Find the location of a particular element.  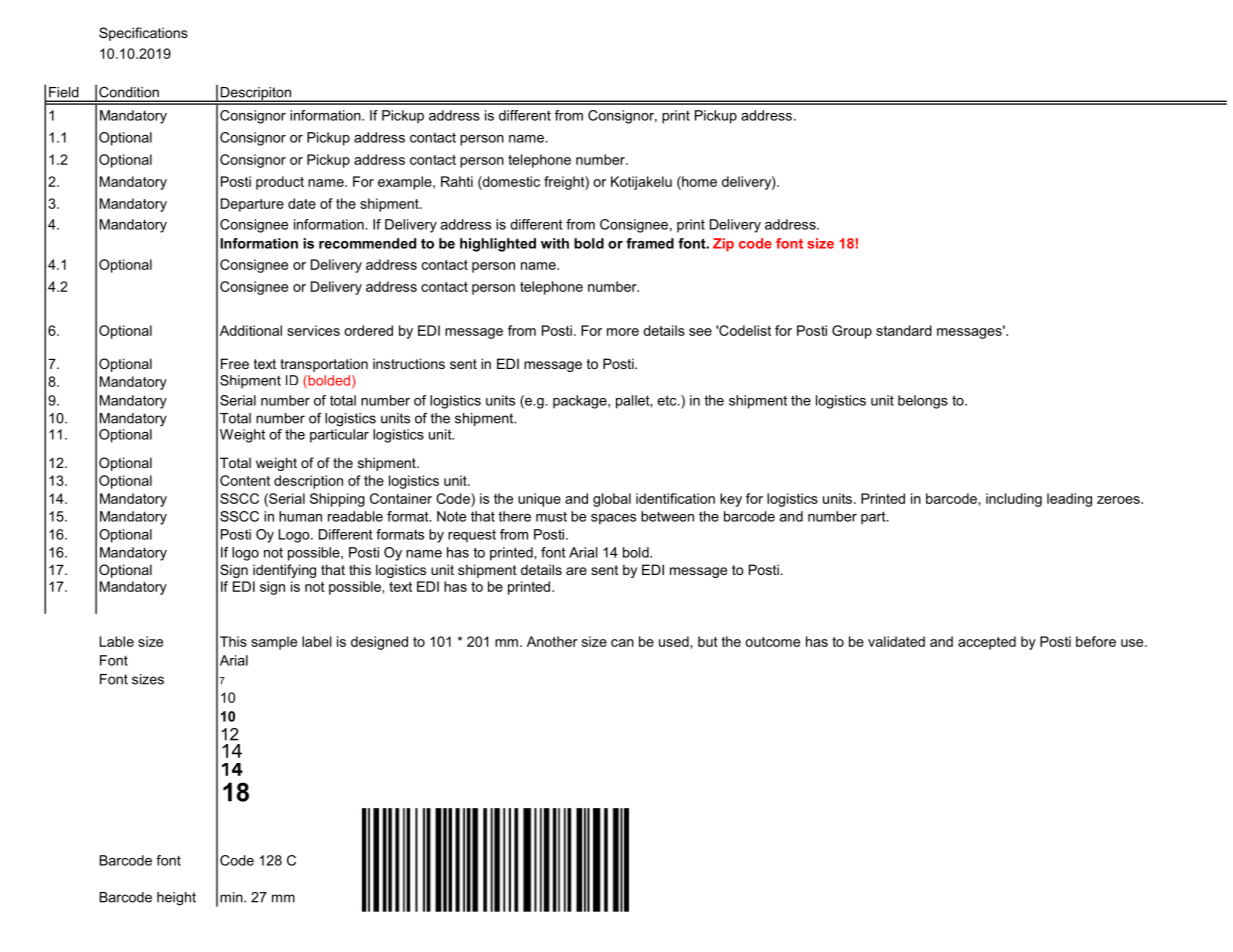

Specifications is located at coordinates (143, 34).
